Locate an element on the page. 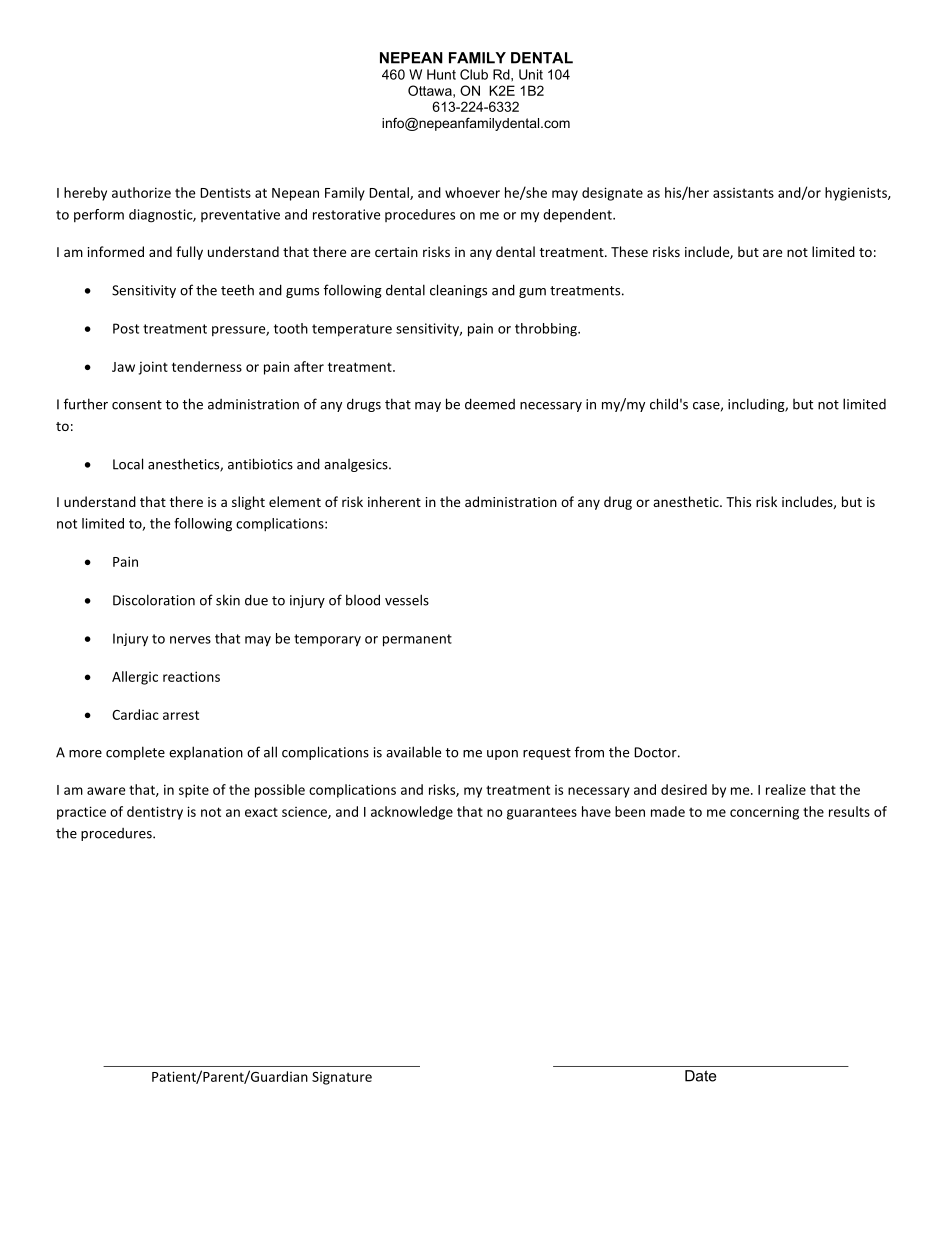  concerning is located at coordinates (764, 813).
